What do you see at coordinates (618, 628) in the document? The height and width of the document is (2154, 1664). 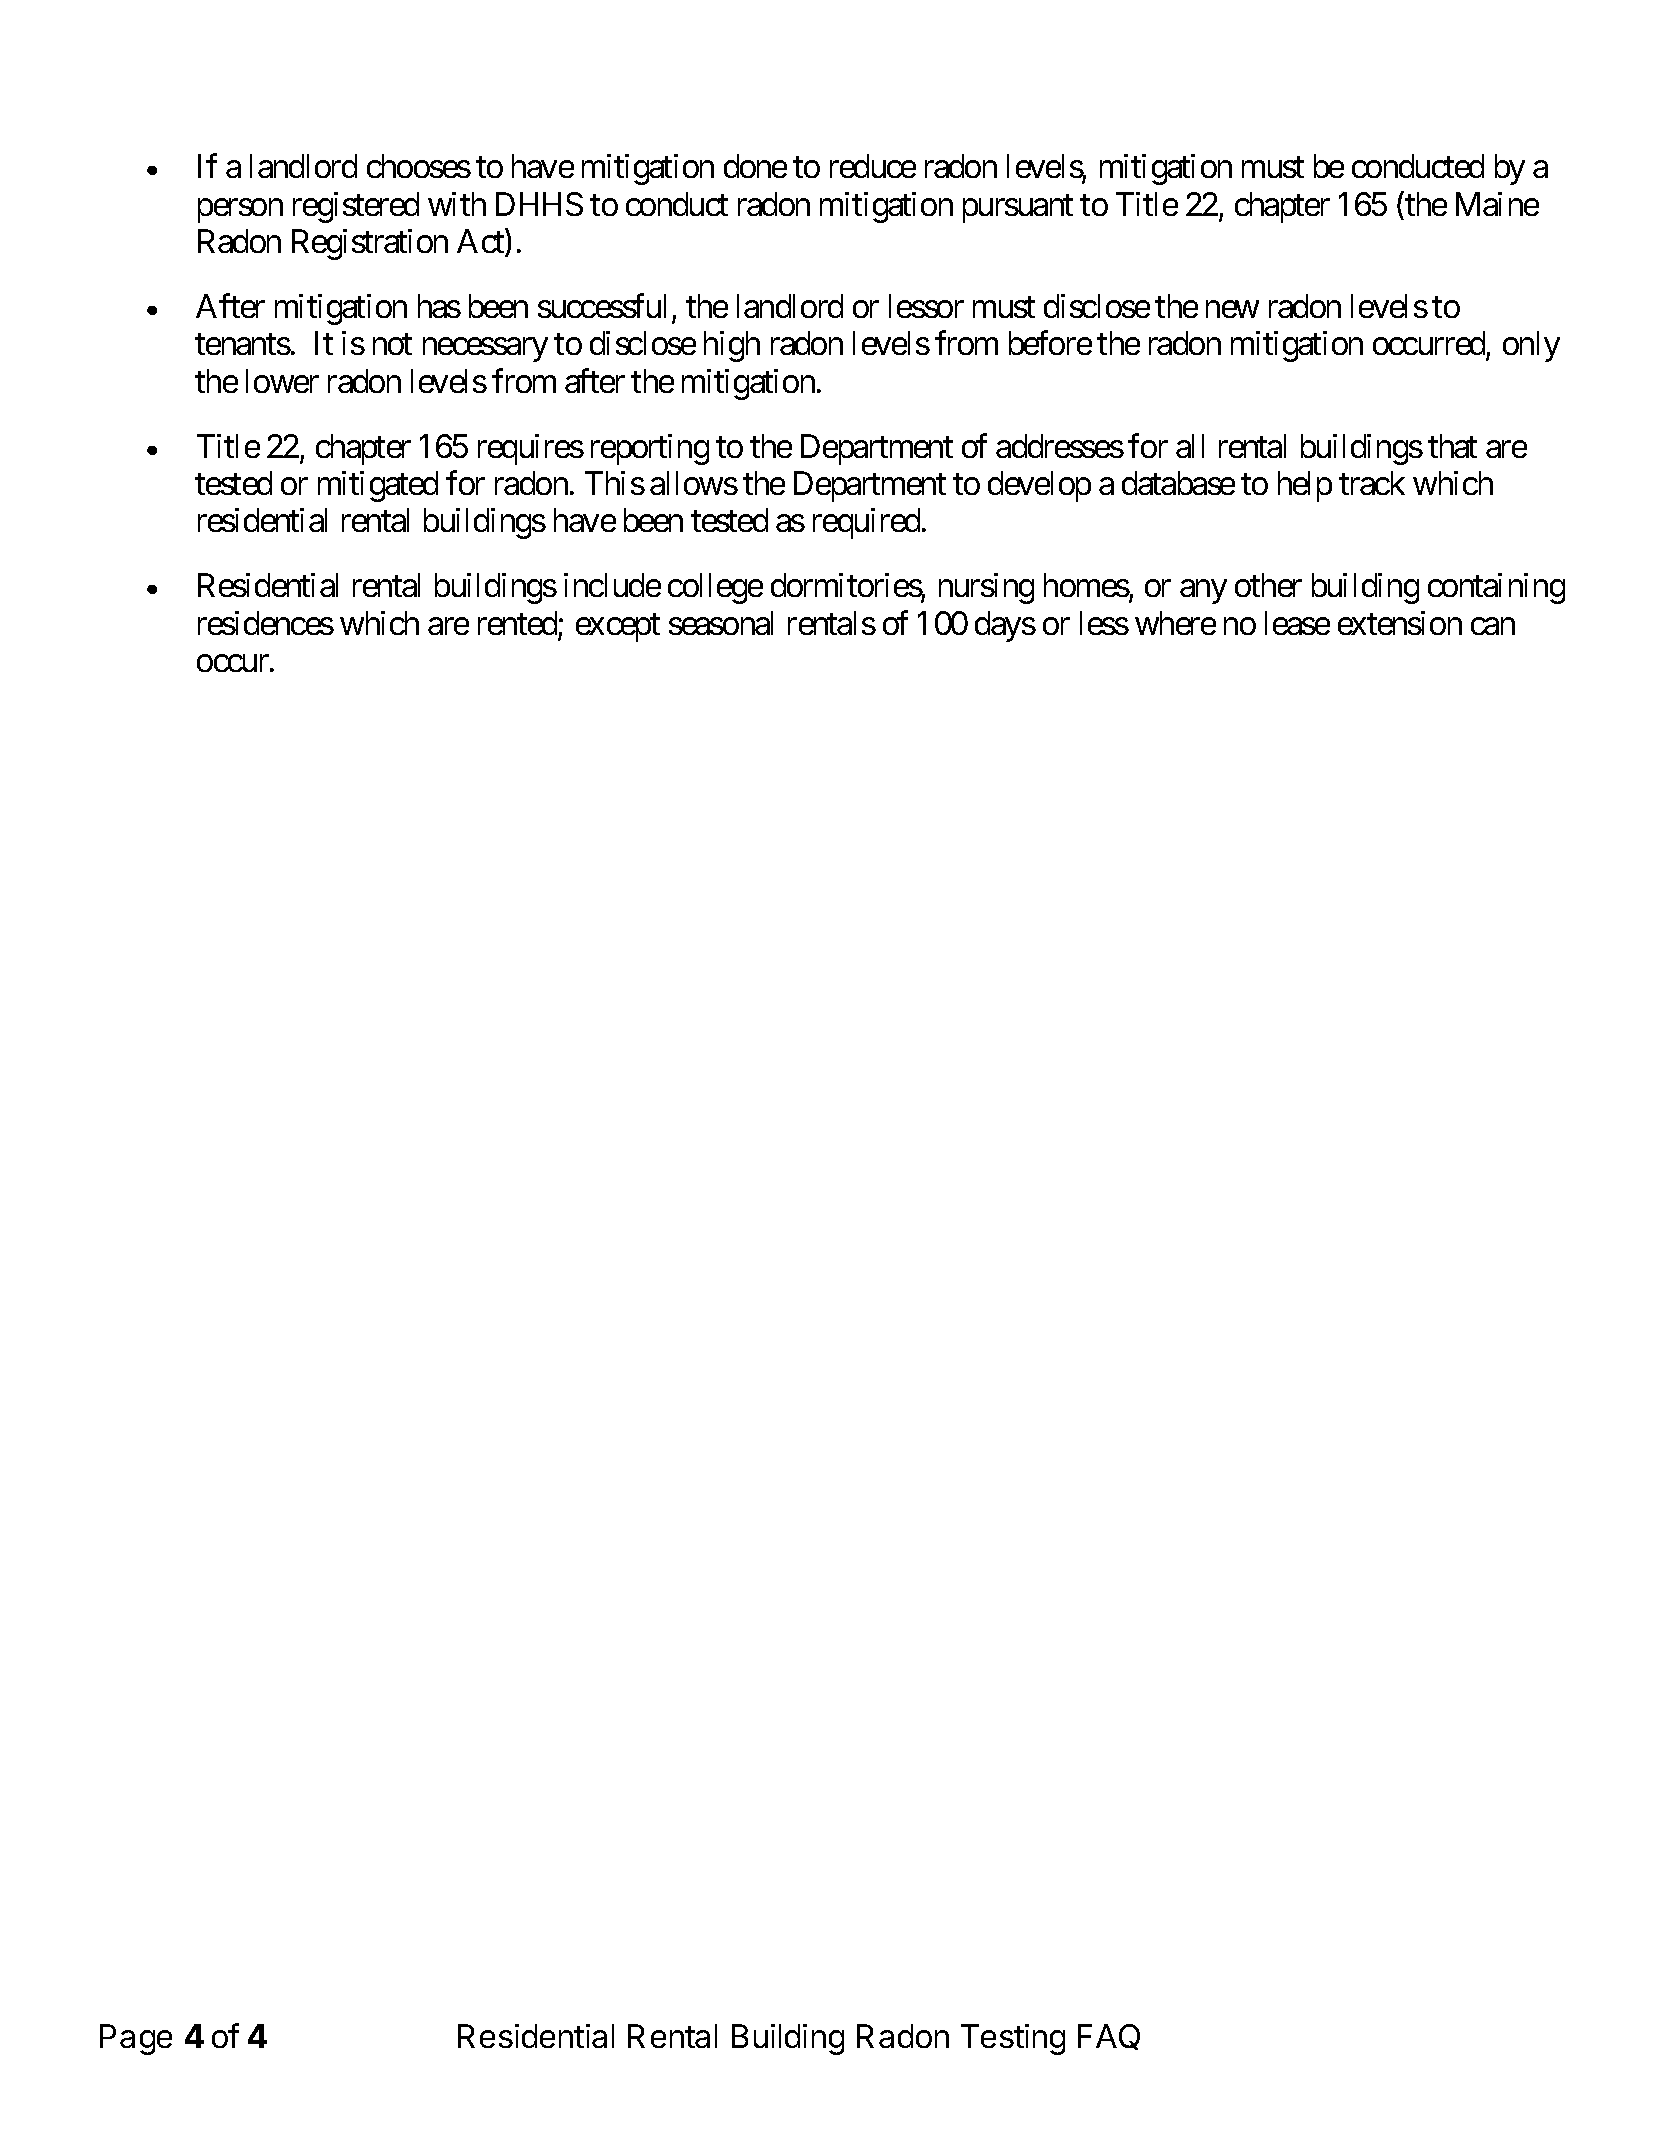 I see `except` at bounding box center [618, 628].
